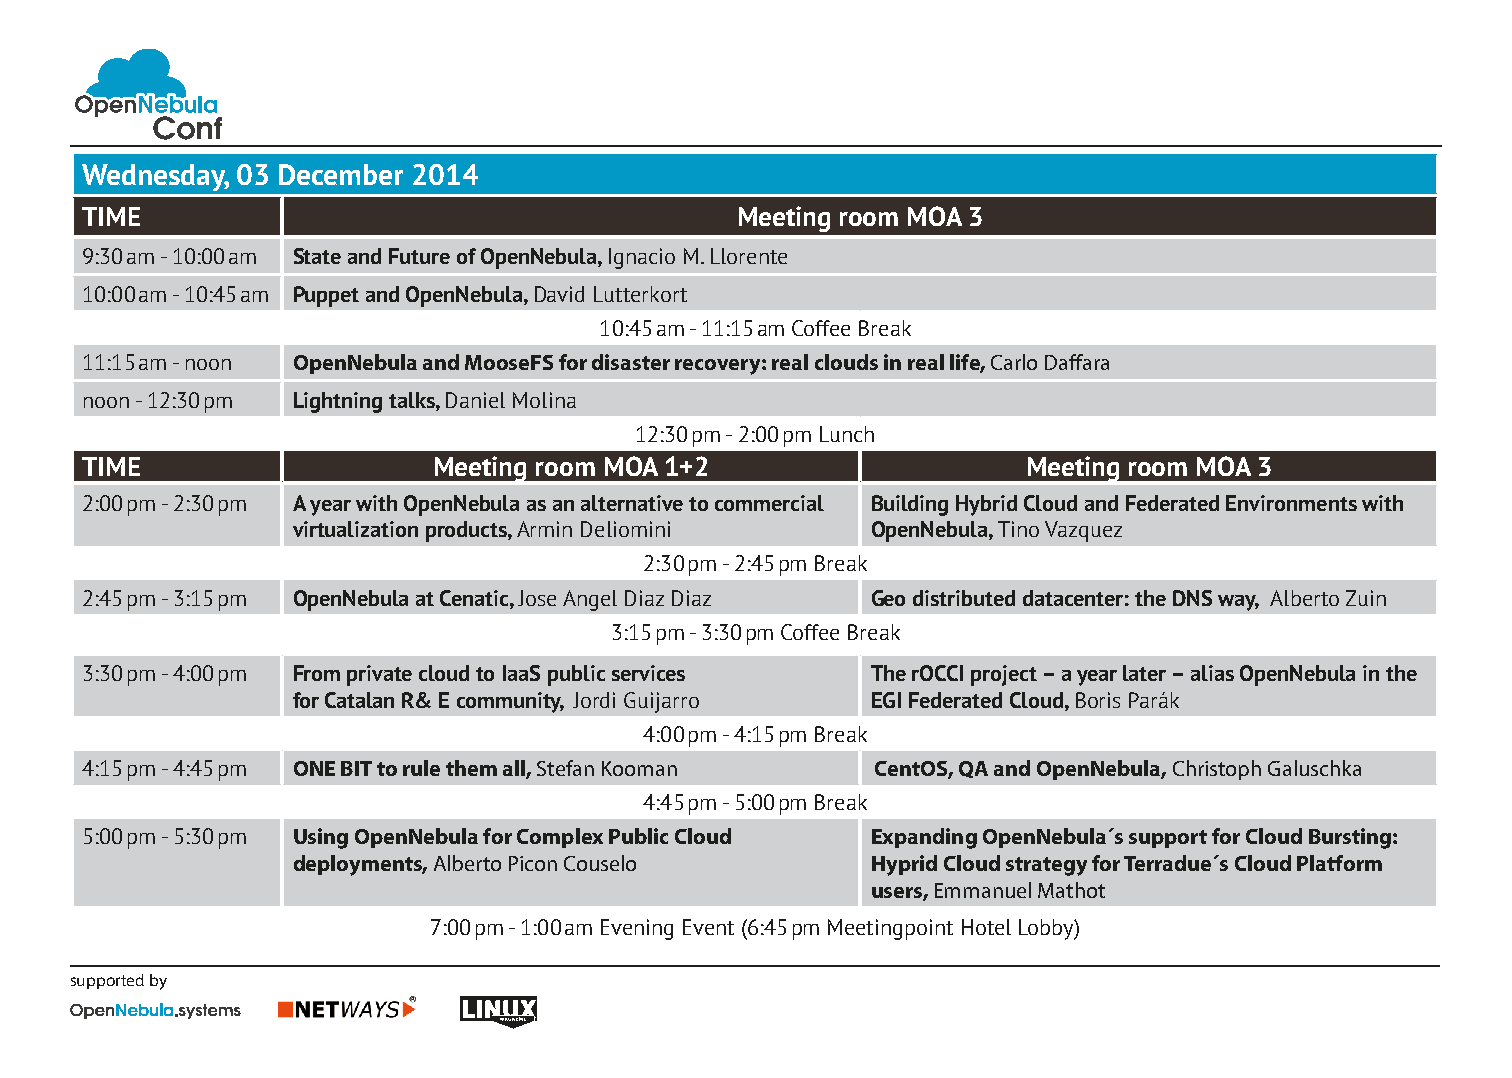 The image size is (1512, 1078). What do you see at coordinates (708, 927) in the screenshot?
I see `Event` at bounding box center [708, 927].
